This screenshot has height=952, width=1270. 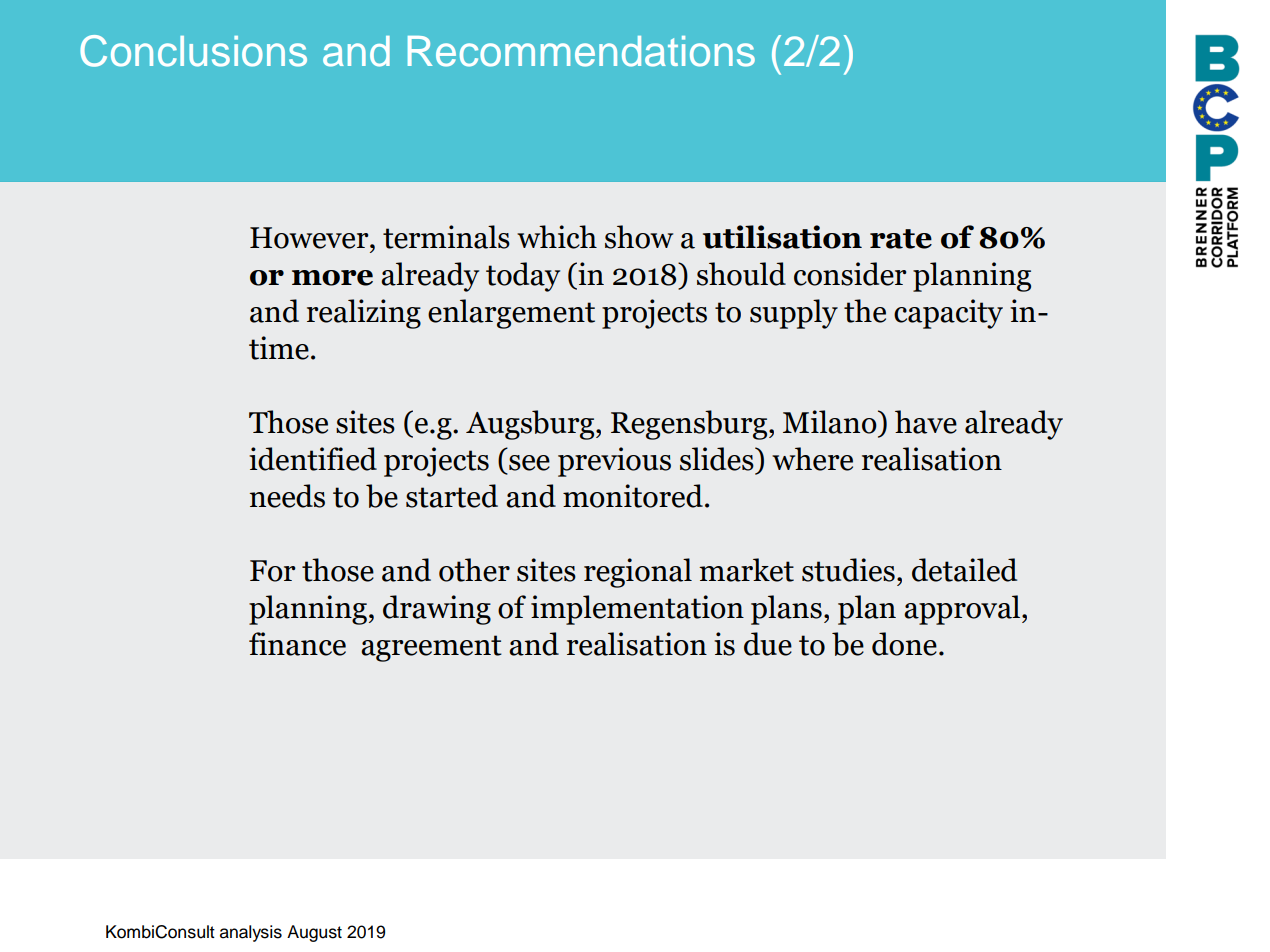 I want to click on done, so click(x=904, y=644).
